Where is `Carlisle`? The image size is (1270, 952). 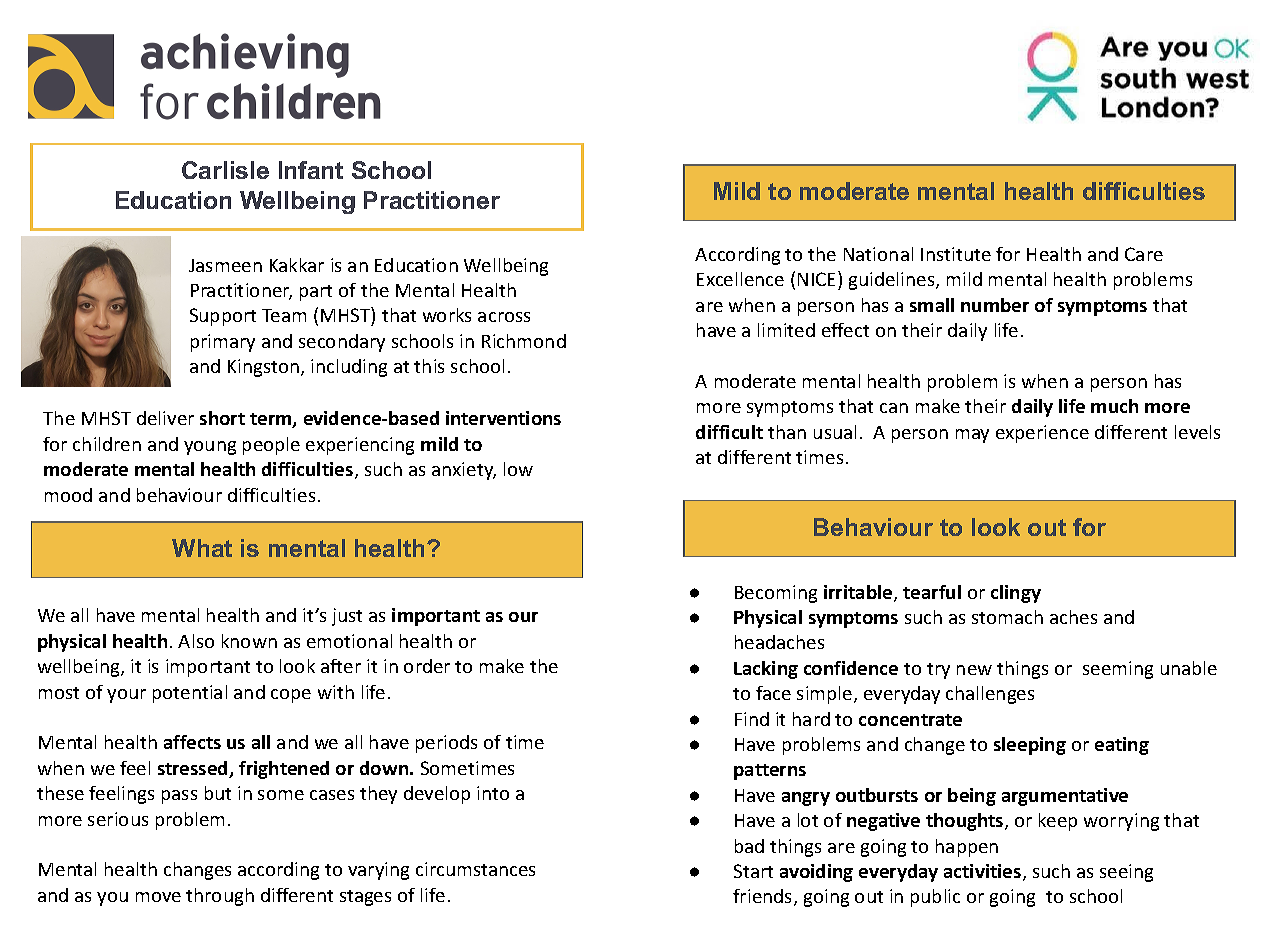 Carlisle is located at coordinates (225, 170).
